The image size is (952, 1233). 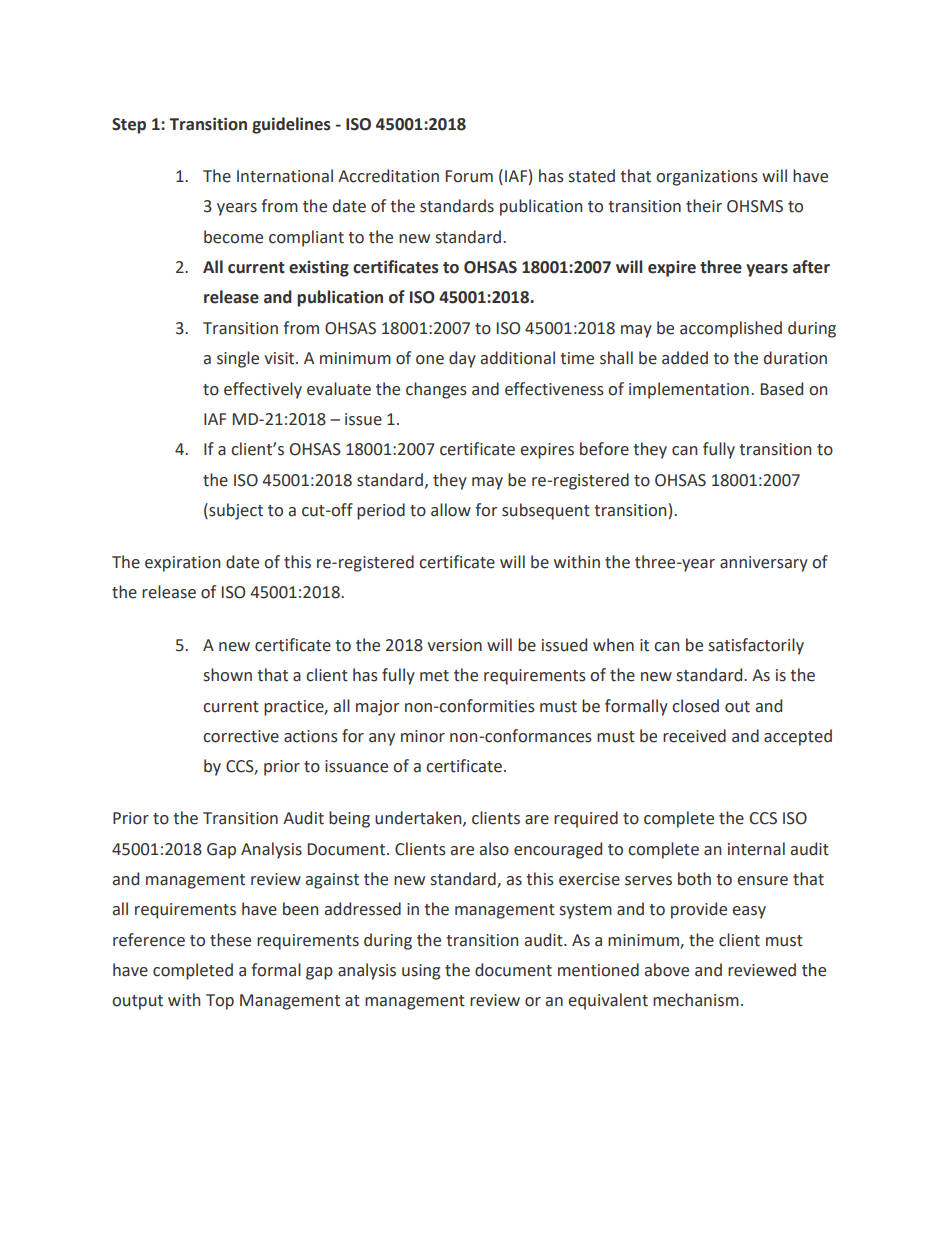 I want to click on shown, so click(x=228, y=675).
